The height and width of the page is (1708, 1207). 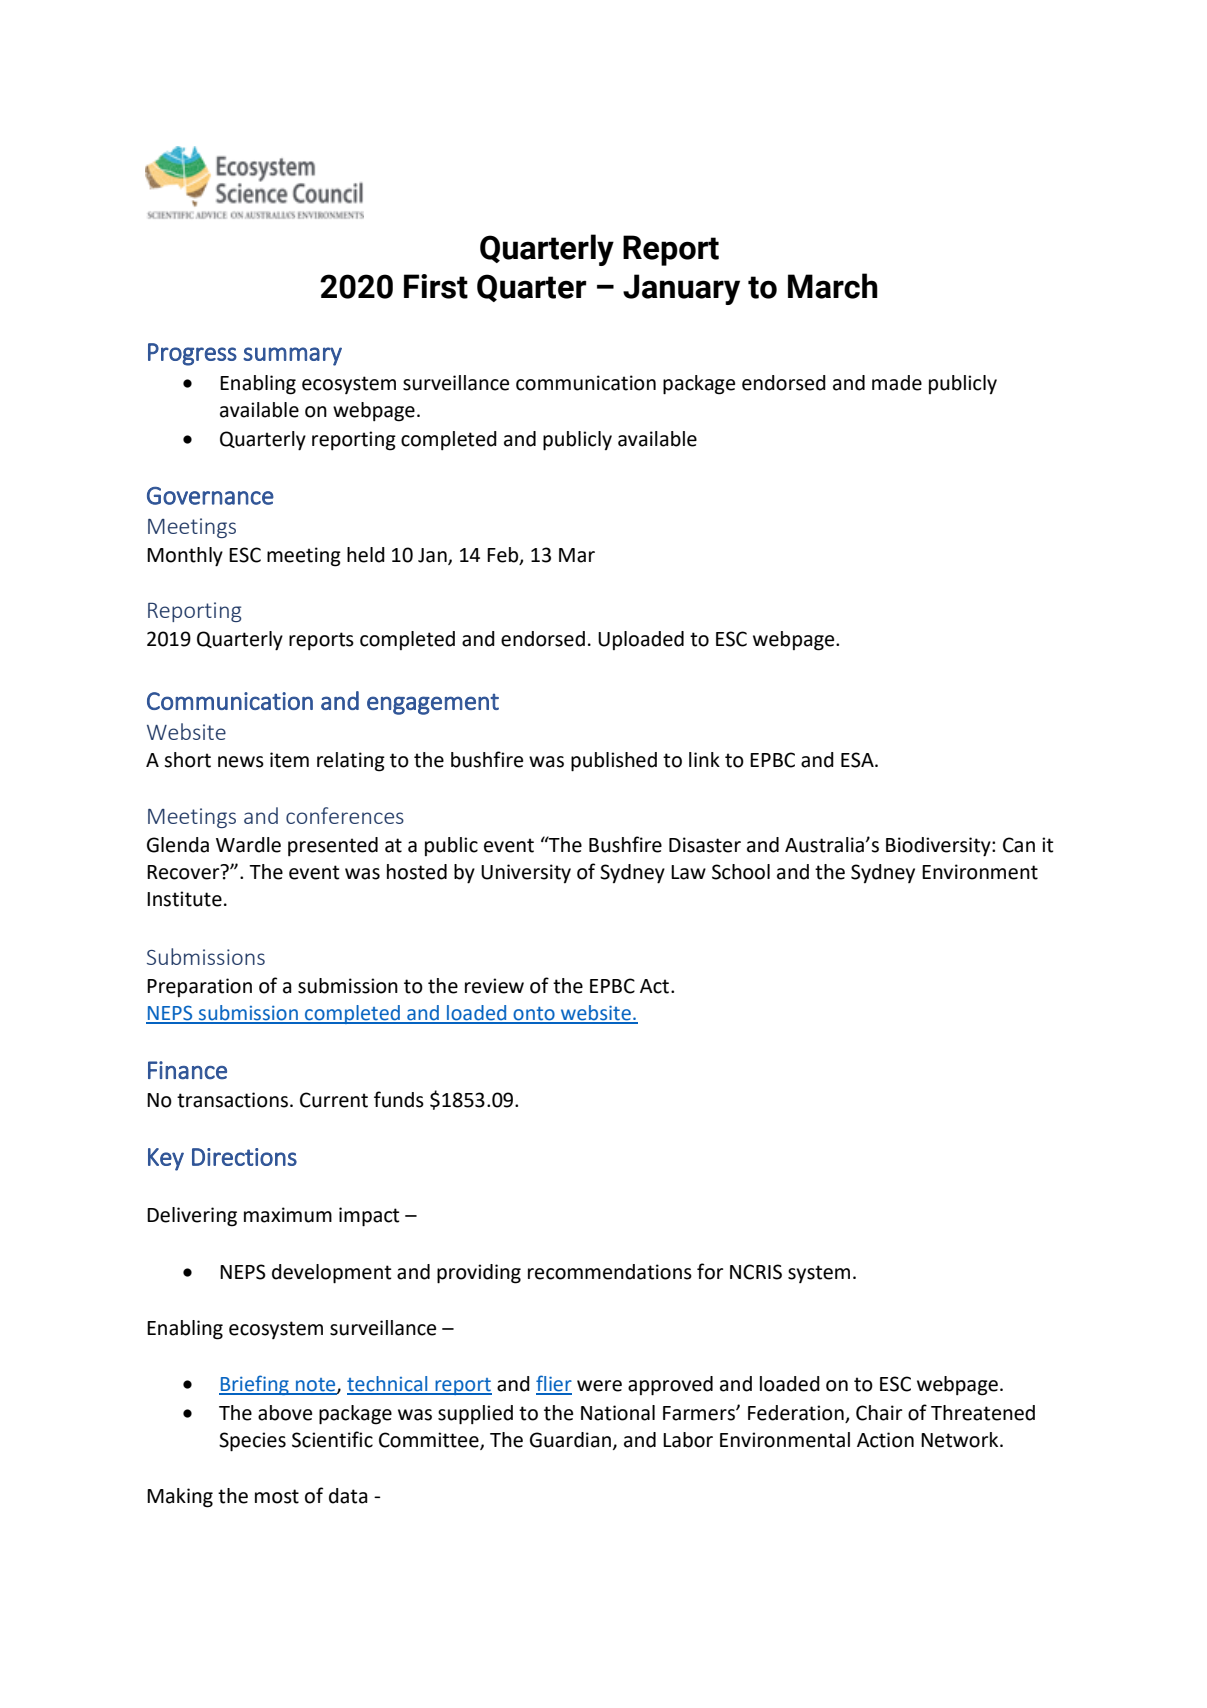 What do you see at coordinates (897, 383) in the page?
I see `made` at bounding box center [897, 383].
